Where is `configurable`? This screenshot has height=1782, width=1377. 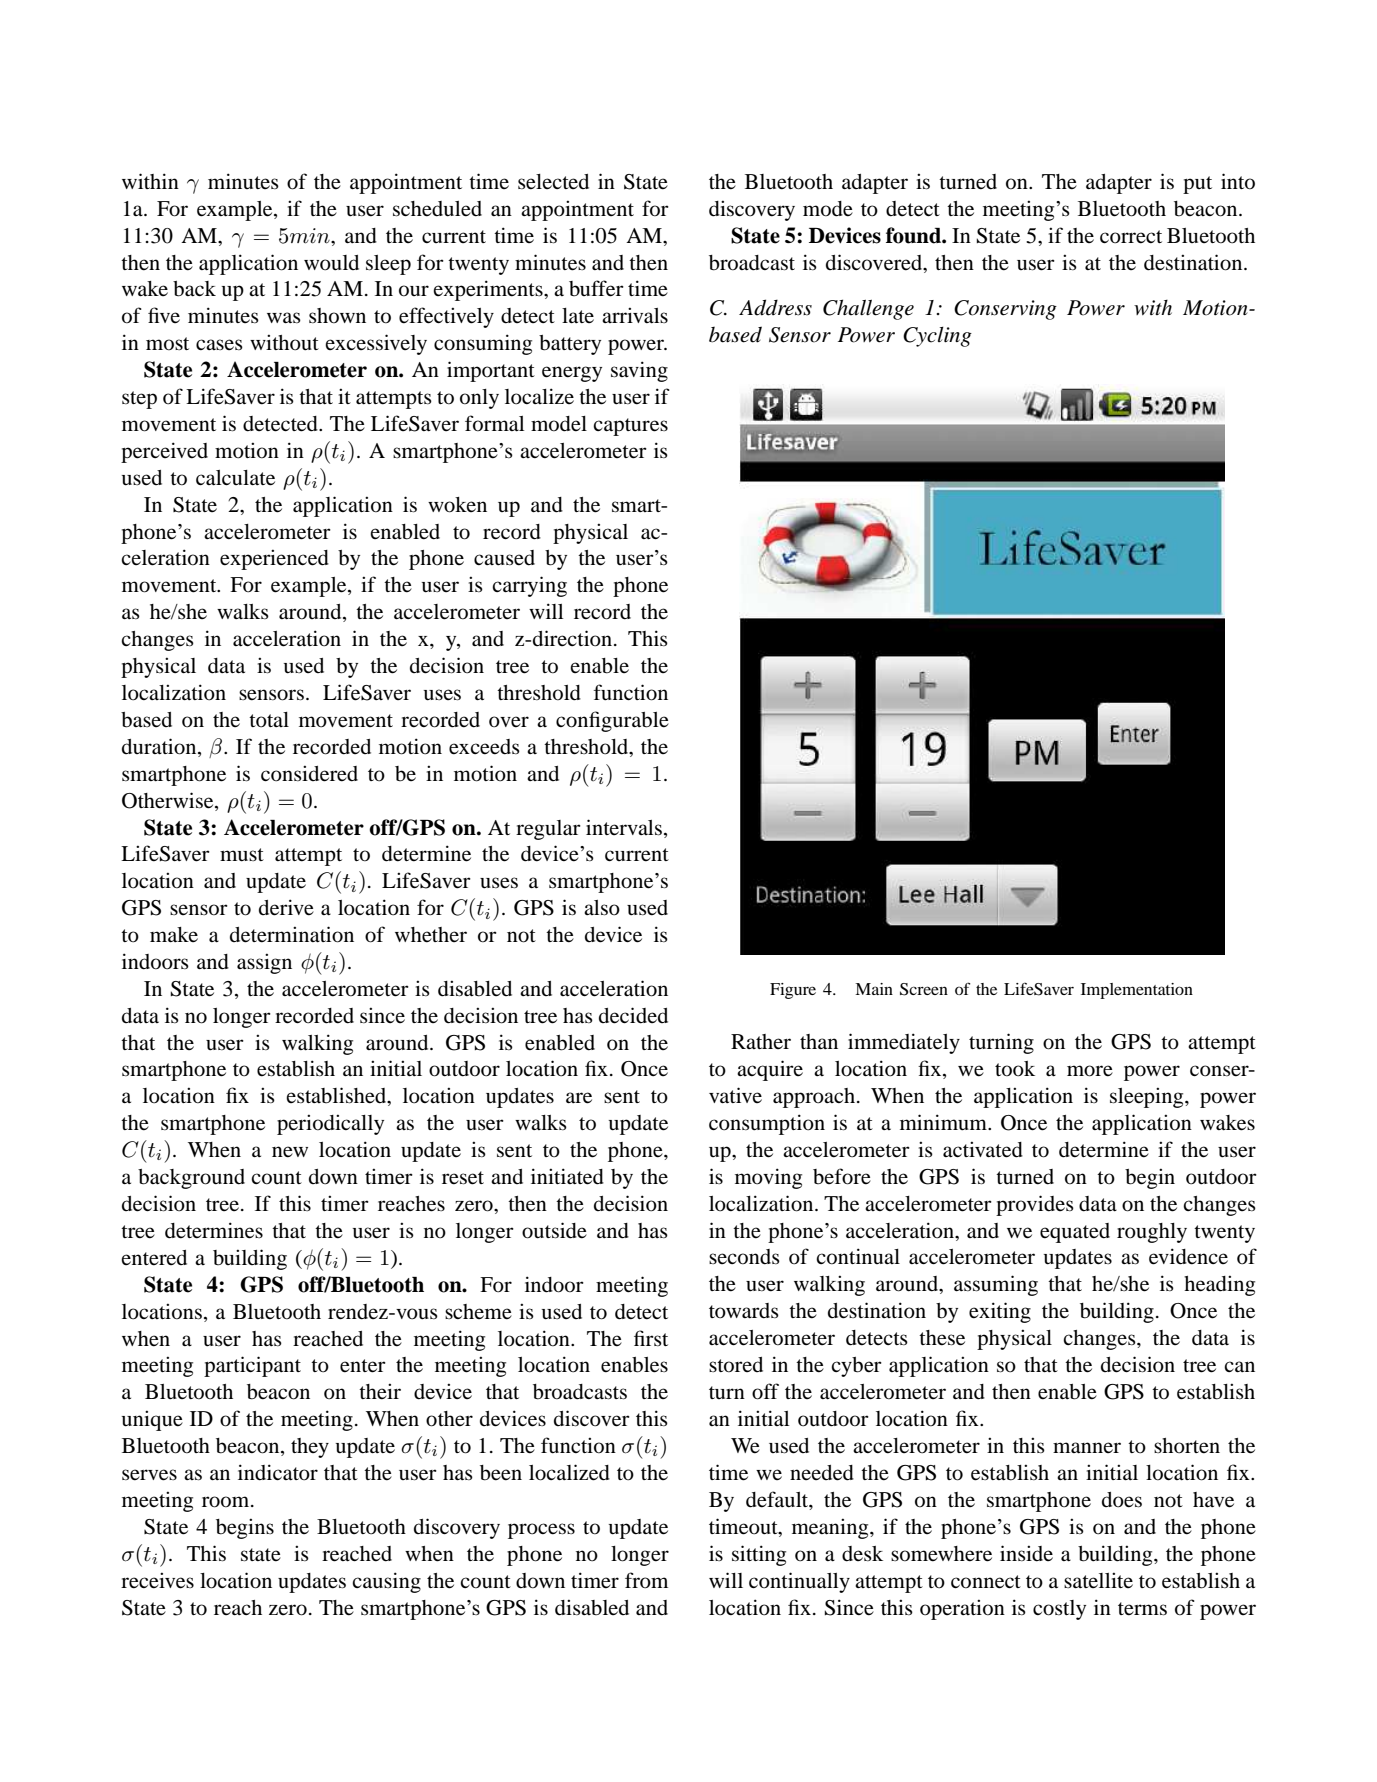
configurable is located at coordinates (612, 721).
